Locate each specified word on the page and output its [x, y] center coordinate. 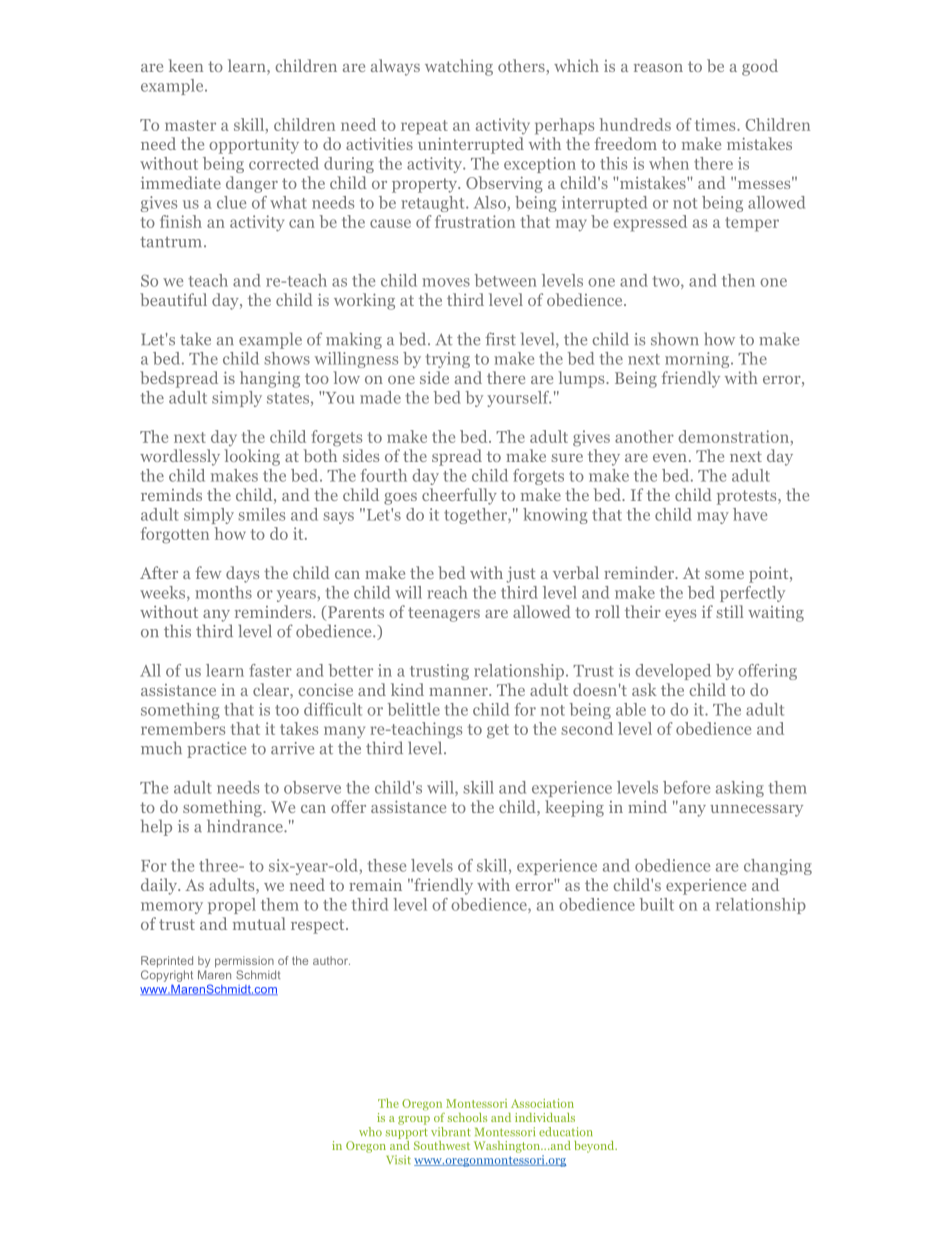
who [370, 1132]
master [190, 125]
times [716, 124]
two [667, 282]
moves [446, 282]
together [476, 516]
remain [375, 885]
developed [673, 672]
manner [459, 692]
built [657, 904]
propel [232, 906]
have [750, 514]
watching [459, 67]
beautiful [173, 299]
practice [216, 750]
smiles [261, 514]
